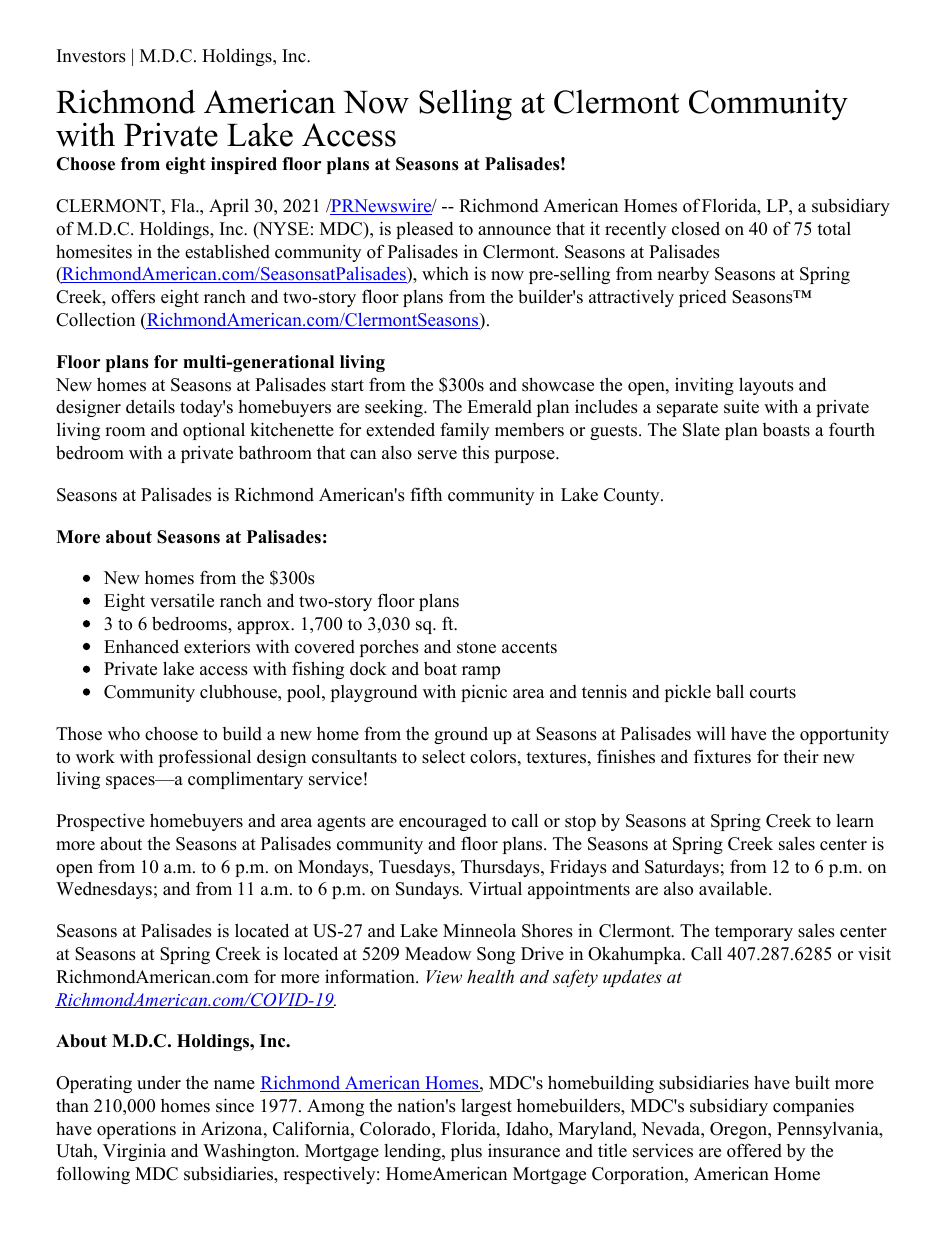 The image size is (952, 1233). Describe the element at coordinates (558, 385) in the screenshot. I see `showcase` at that location.
